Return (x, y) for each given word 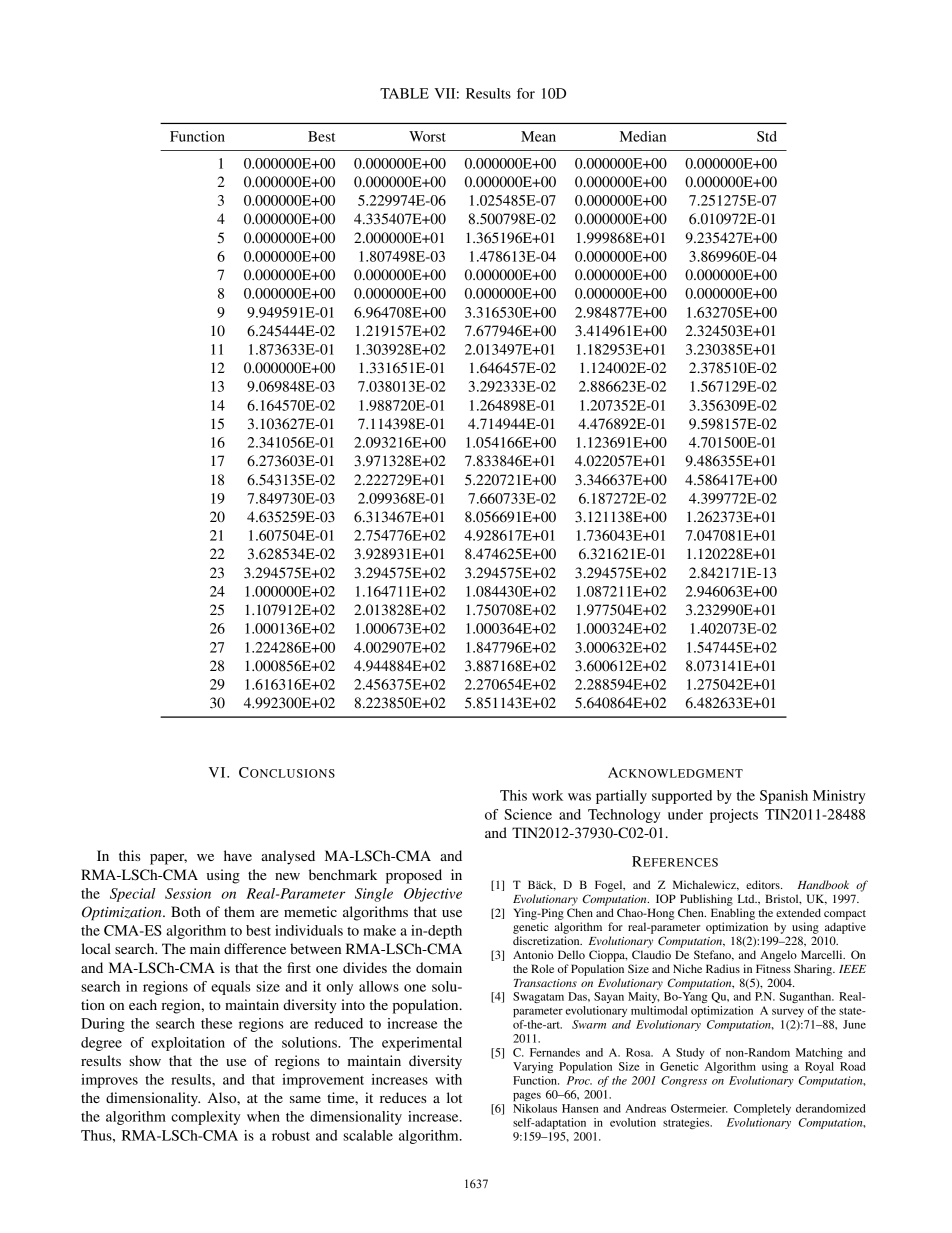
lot (454, 1097)
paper (168, 859)
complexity (205, 1118)
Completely (762, 1110)
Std (767, 136)
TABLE (404, 93)
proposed (414, 876)
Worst (427, 136)
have (238, 855)
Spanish (784, 797)
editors (764, 884)
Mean (538, 136)
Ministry (839, 797)
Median (643, 136)
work (547, 795)
